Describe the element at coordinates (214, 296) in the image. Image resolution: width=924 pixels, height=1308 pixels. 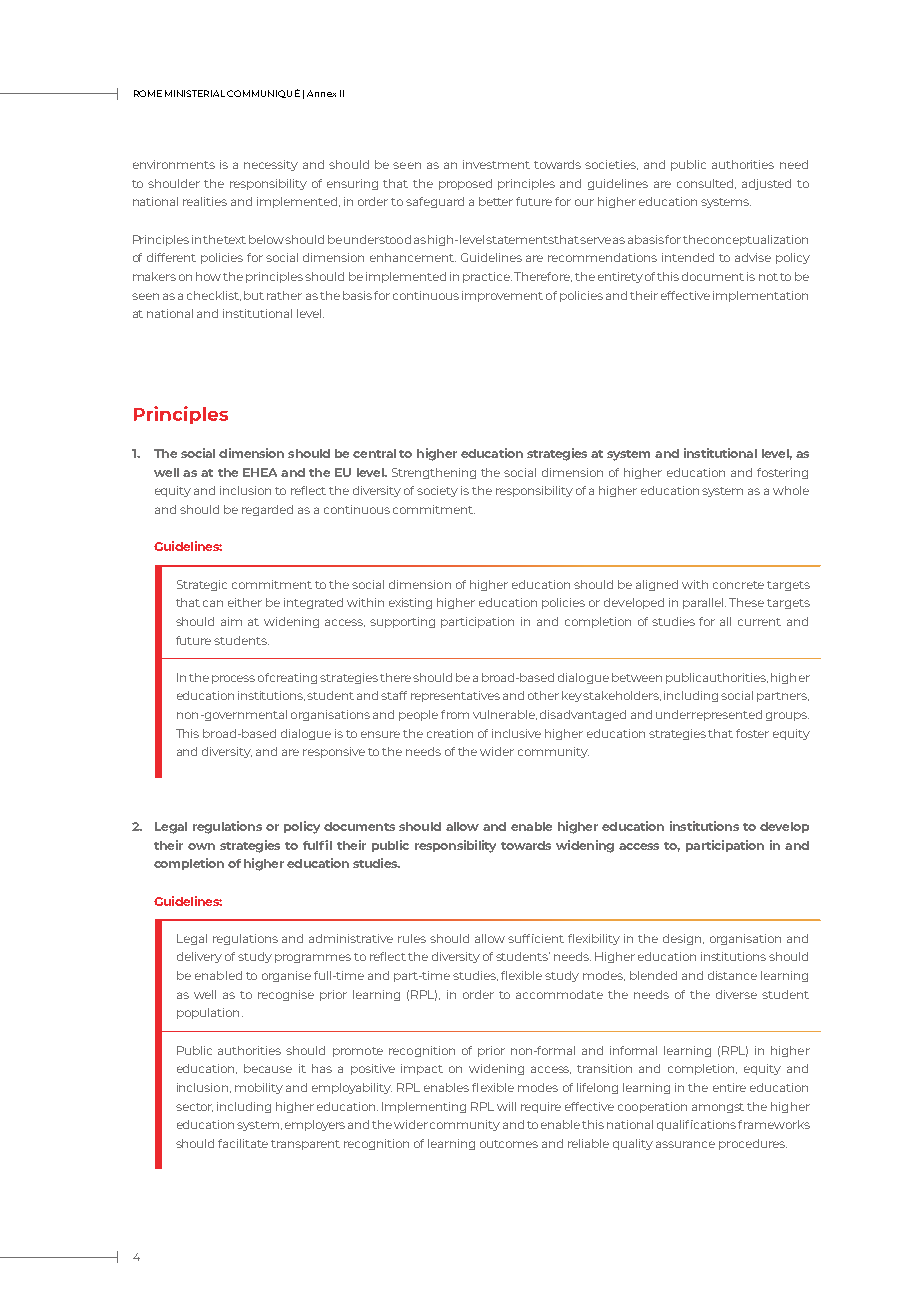
I see `checklist` at that location.
